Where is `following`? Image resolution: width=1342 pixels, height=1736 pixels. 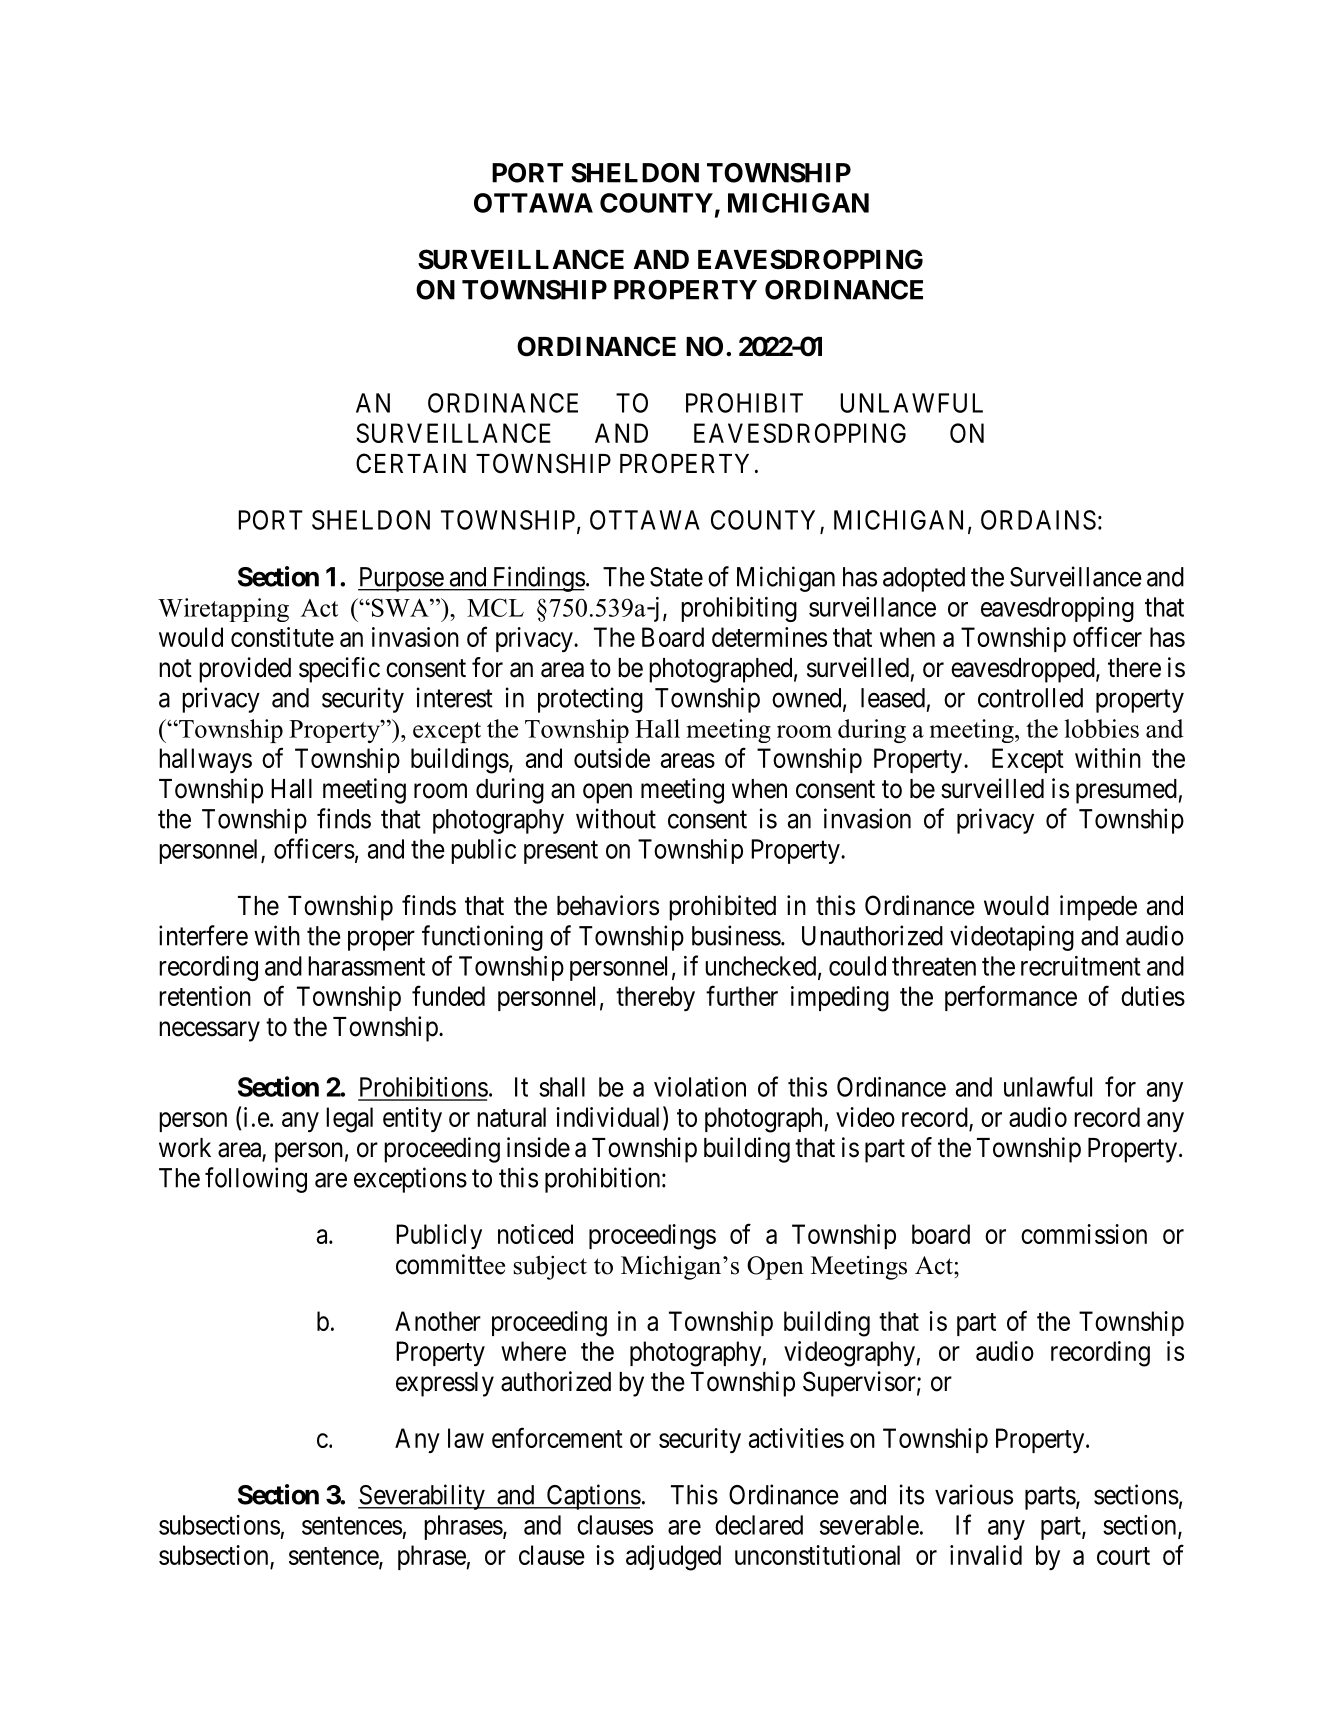 following is located at coordinates (256, 1180).
